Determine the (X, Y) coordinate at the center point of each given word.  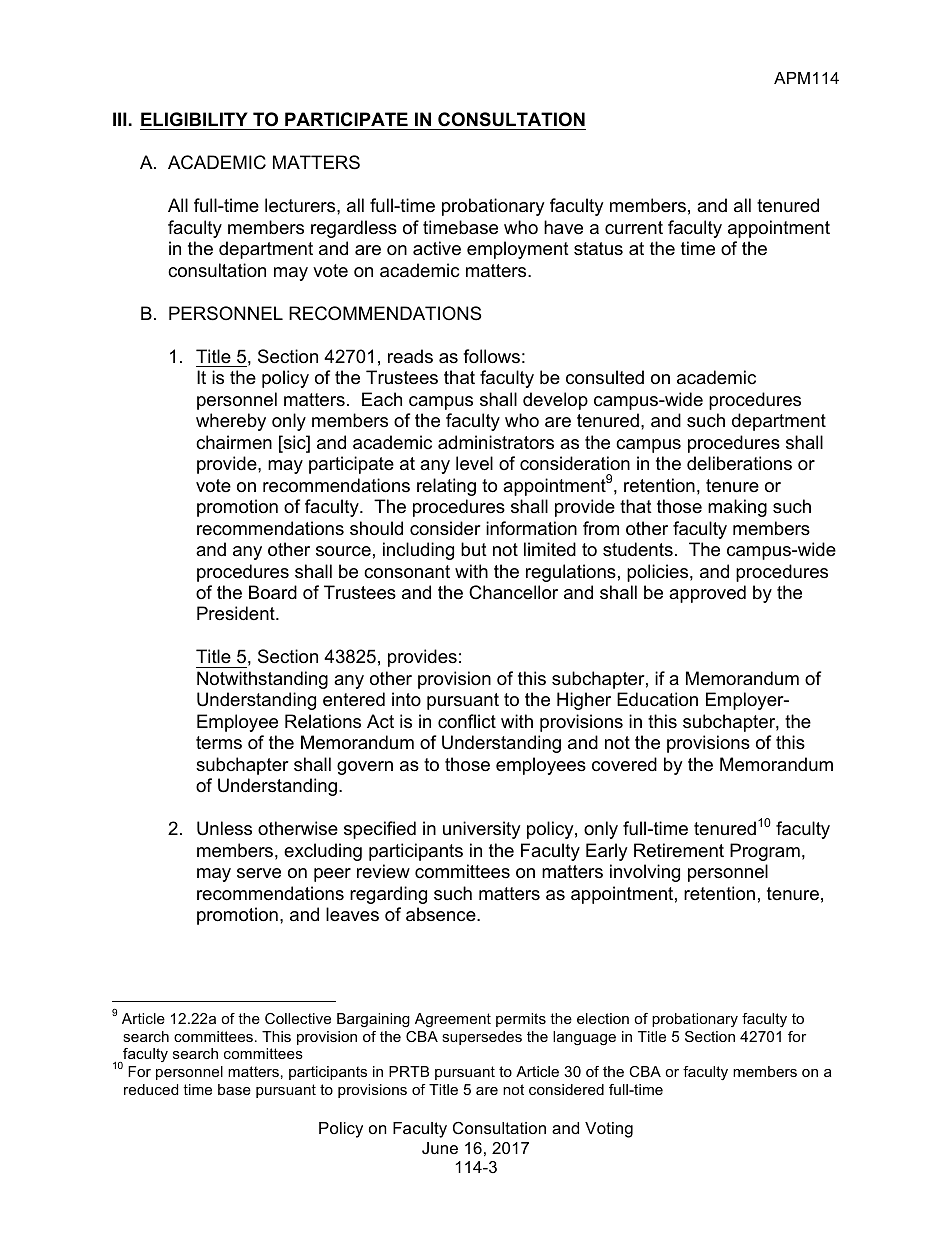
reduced (151, 1089)
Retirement (679, 850)
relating (446, 487)
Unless (224, 828)
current (634, 228)
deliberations (739, 463)
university (482, 830)
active (437, 248)
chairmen (234, 442)
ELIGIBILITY (194, 119)
